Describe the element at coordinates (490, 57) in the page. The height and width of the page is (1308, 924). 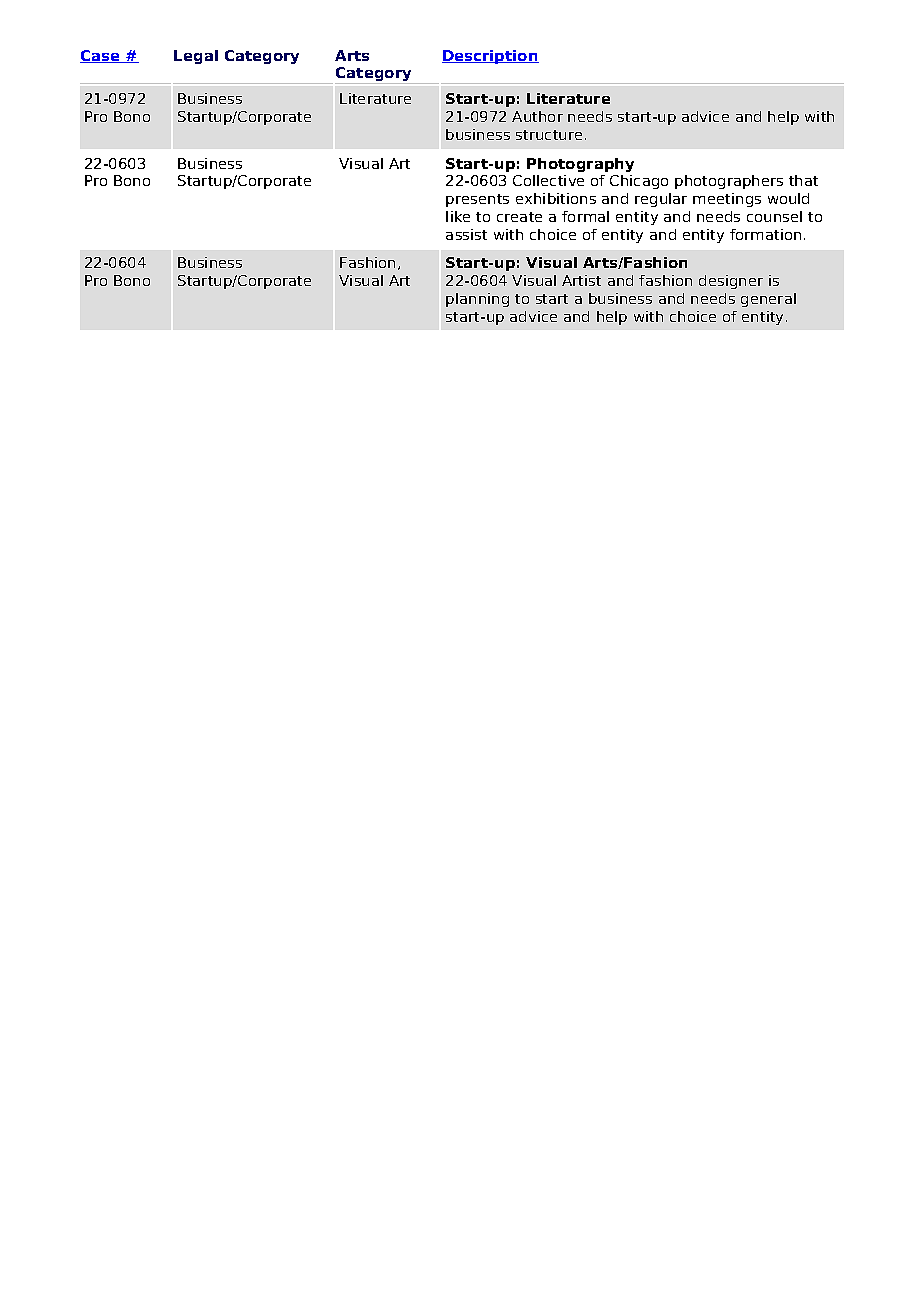
I see `Description` at that location.
